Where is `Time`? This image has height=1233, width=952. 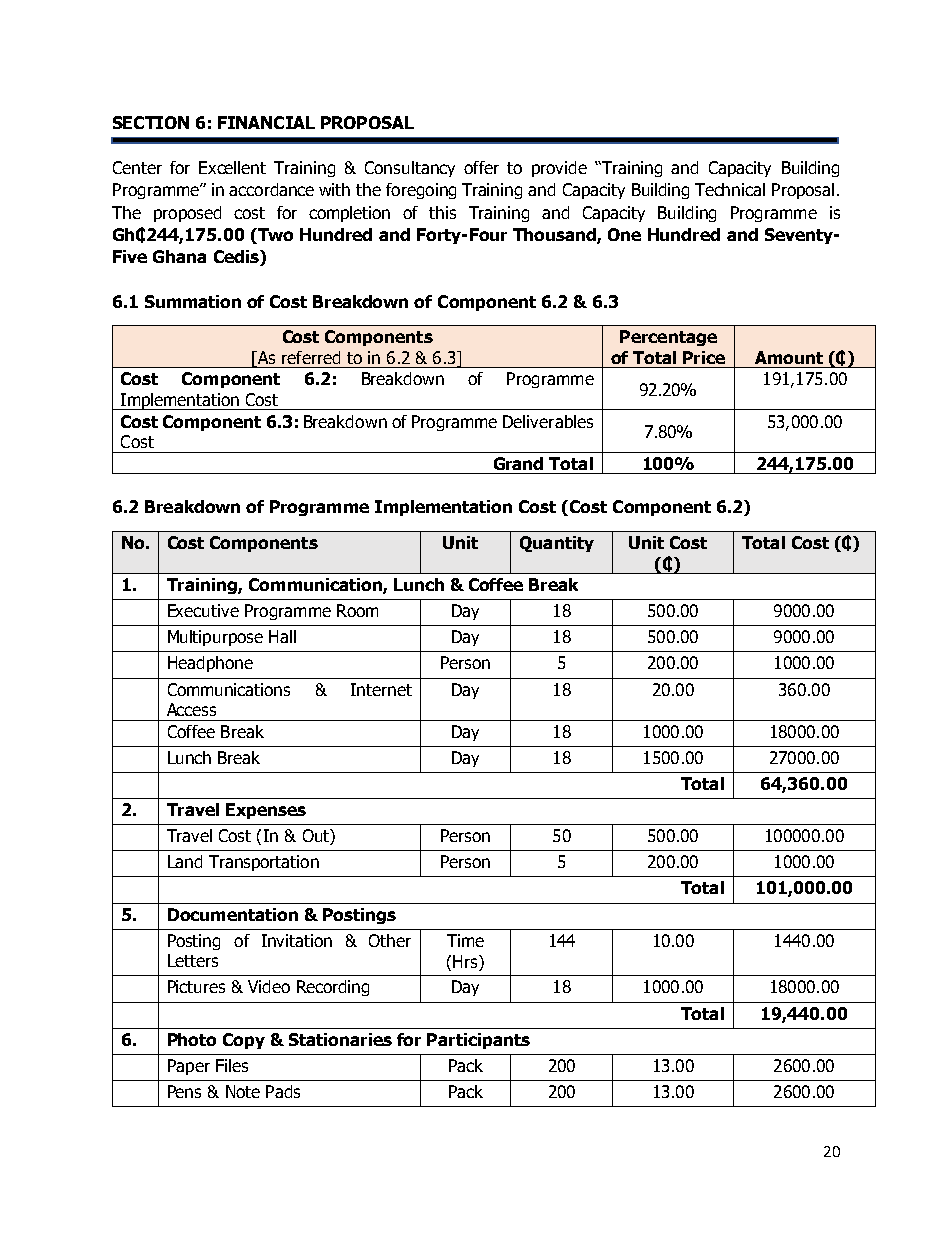 Time is located at coordinates (465, 940).
